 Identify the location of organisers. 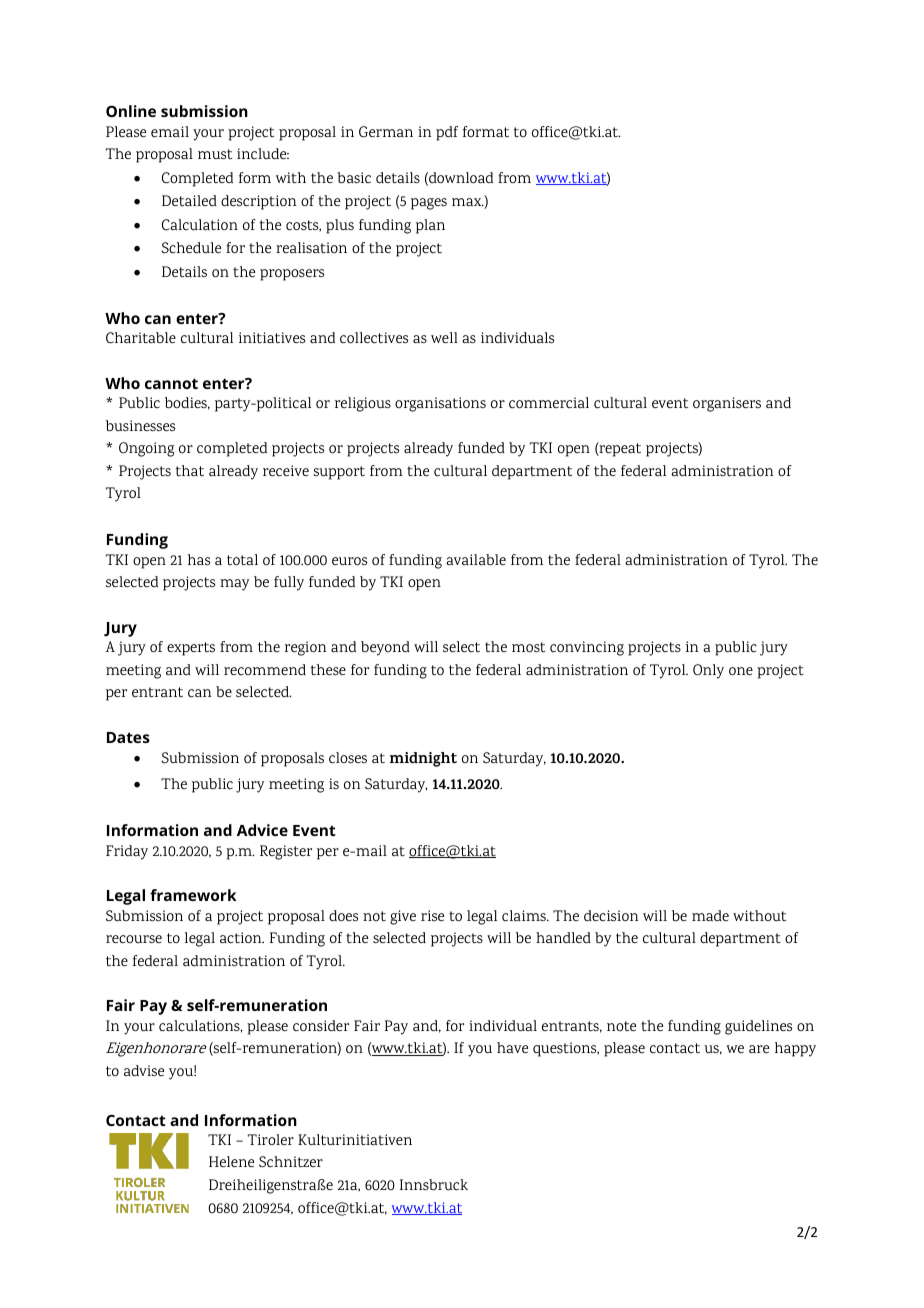
(727, 404).
